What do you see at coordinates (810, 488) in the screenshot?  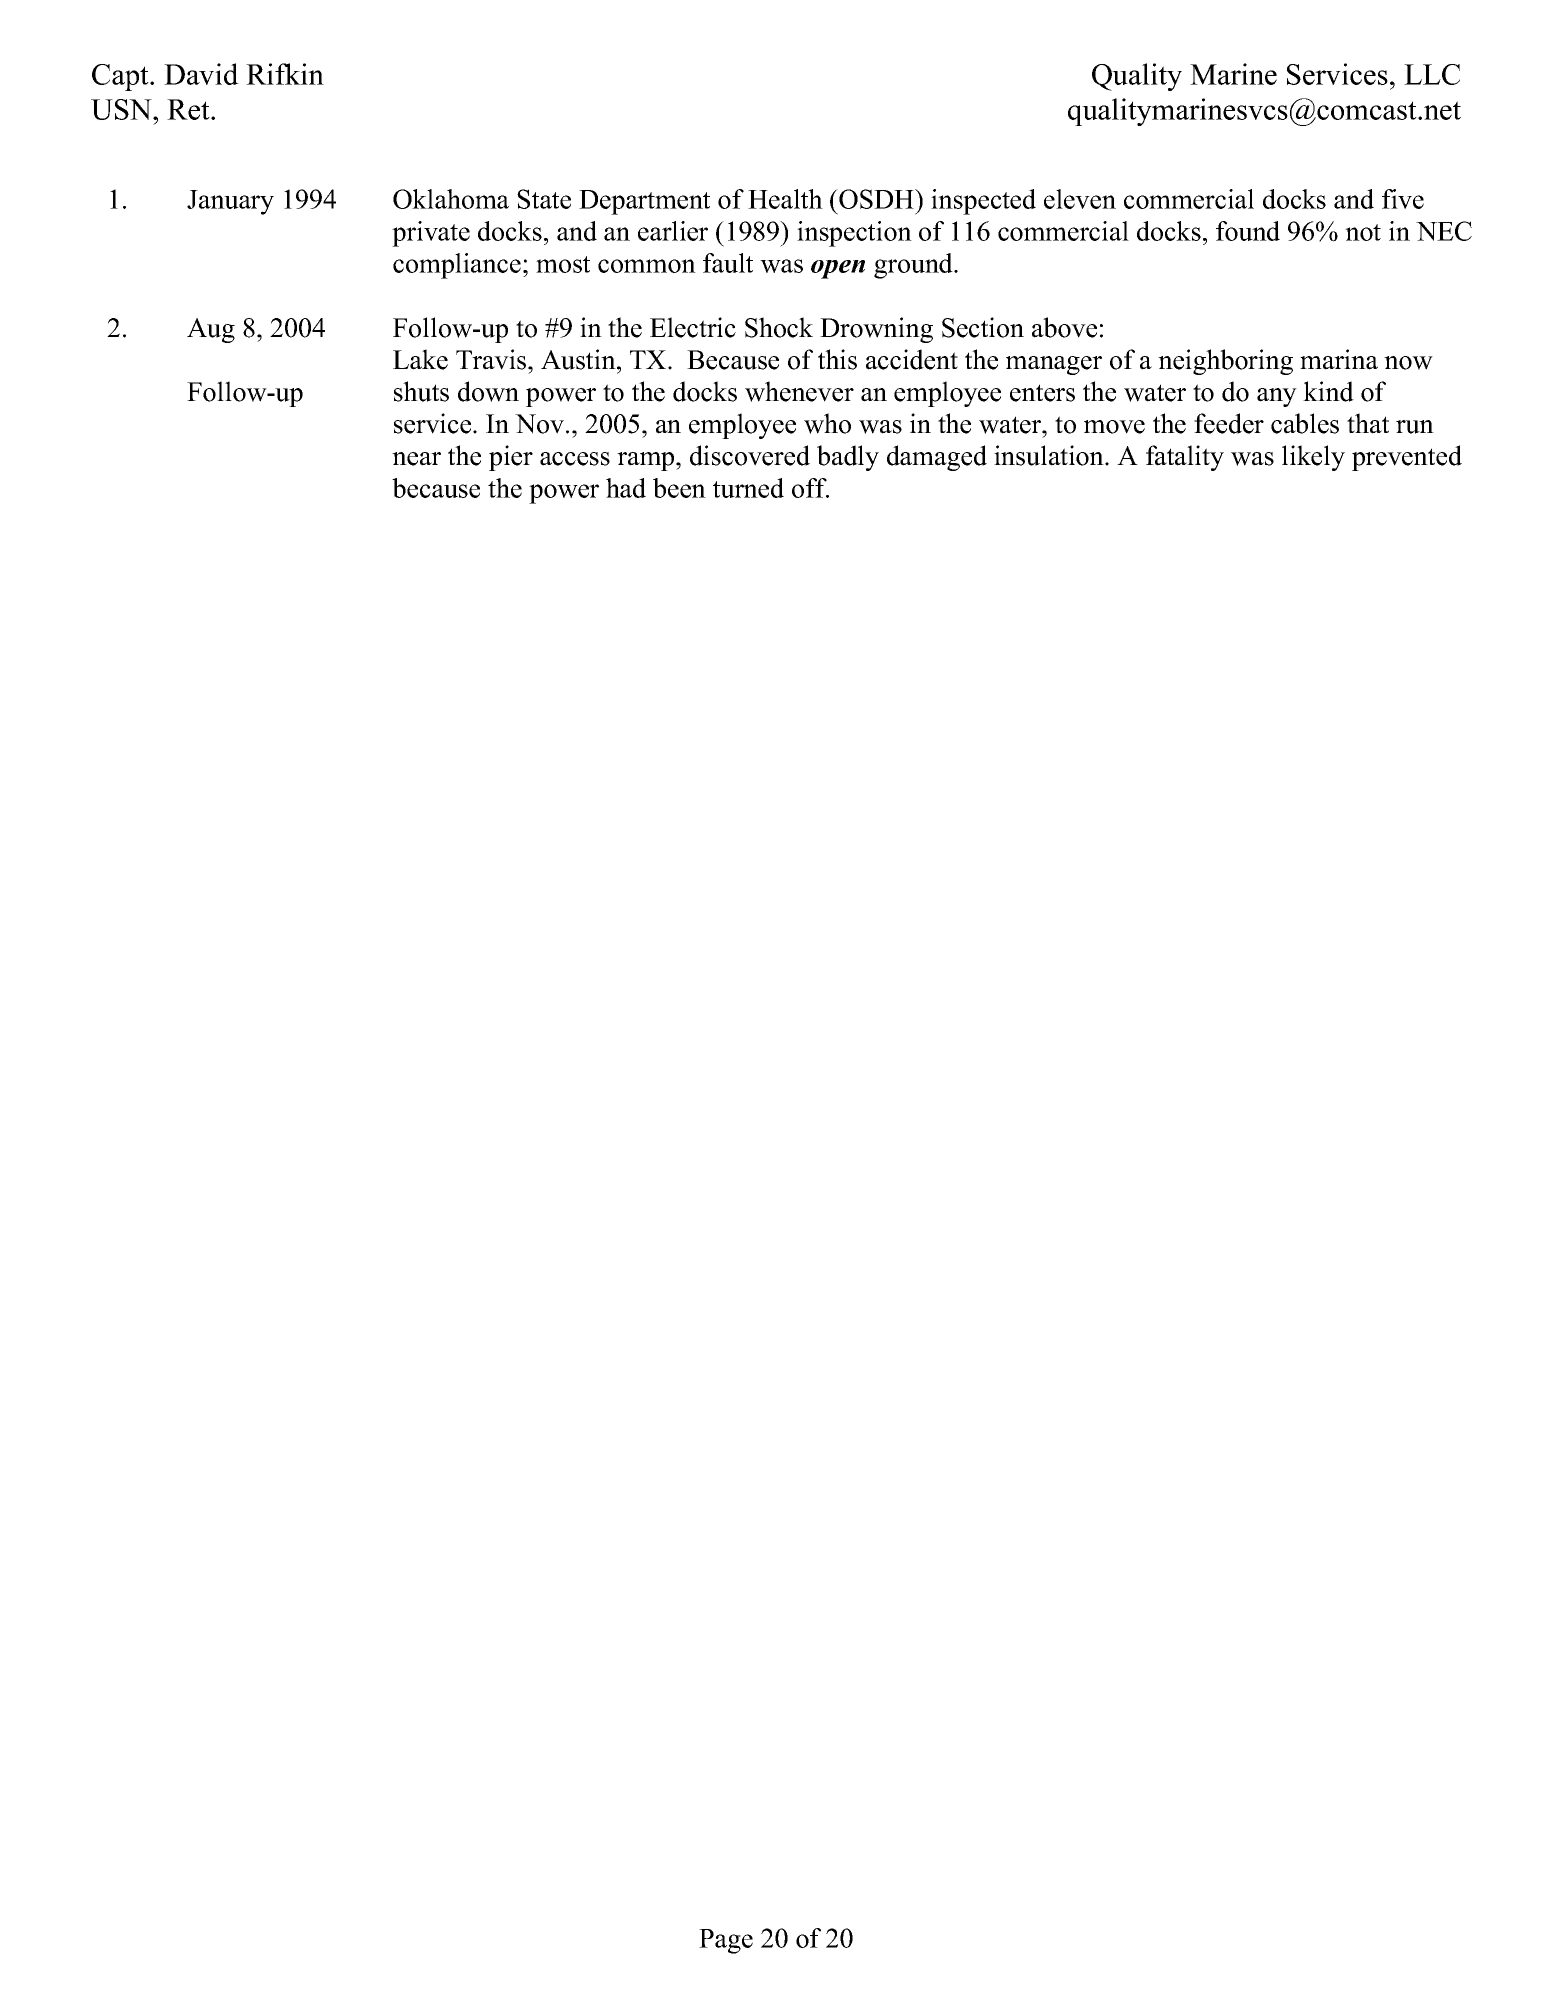 I see `off` at bounding box center [810, 488].
